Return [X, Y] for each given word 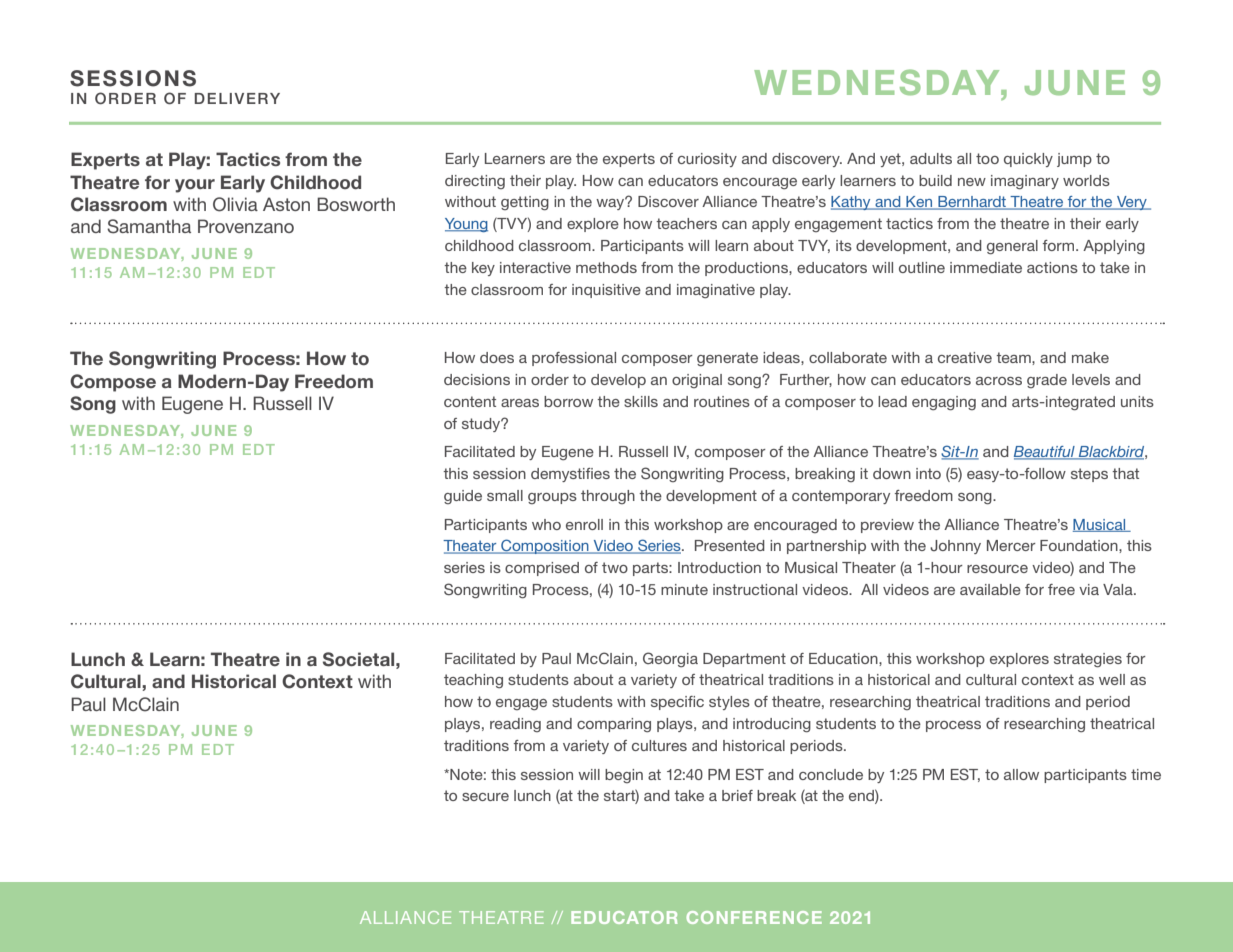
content [470, 401]
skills [641, 401]
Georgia [670, 660]
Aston [286, 204]
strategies [1088, 660]
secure [485, 797]
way [611, 203]
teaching [473, 681]
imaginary [1025, 182]
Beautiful [1045, 453]
